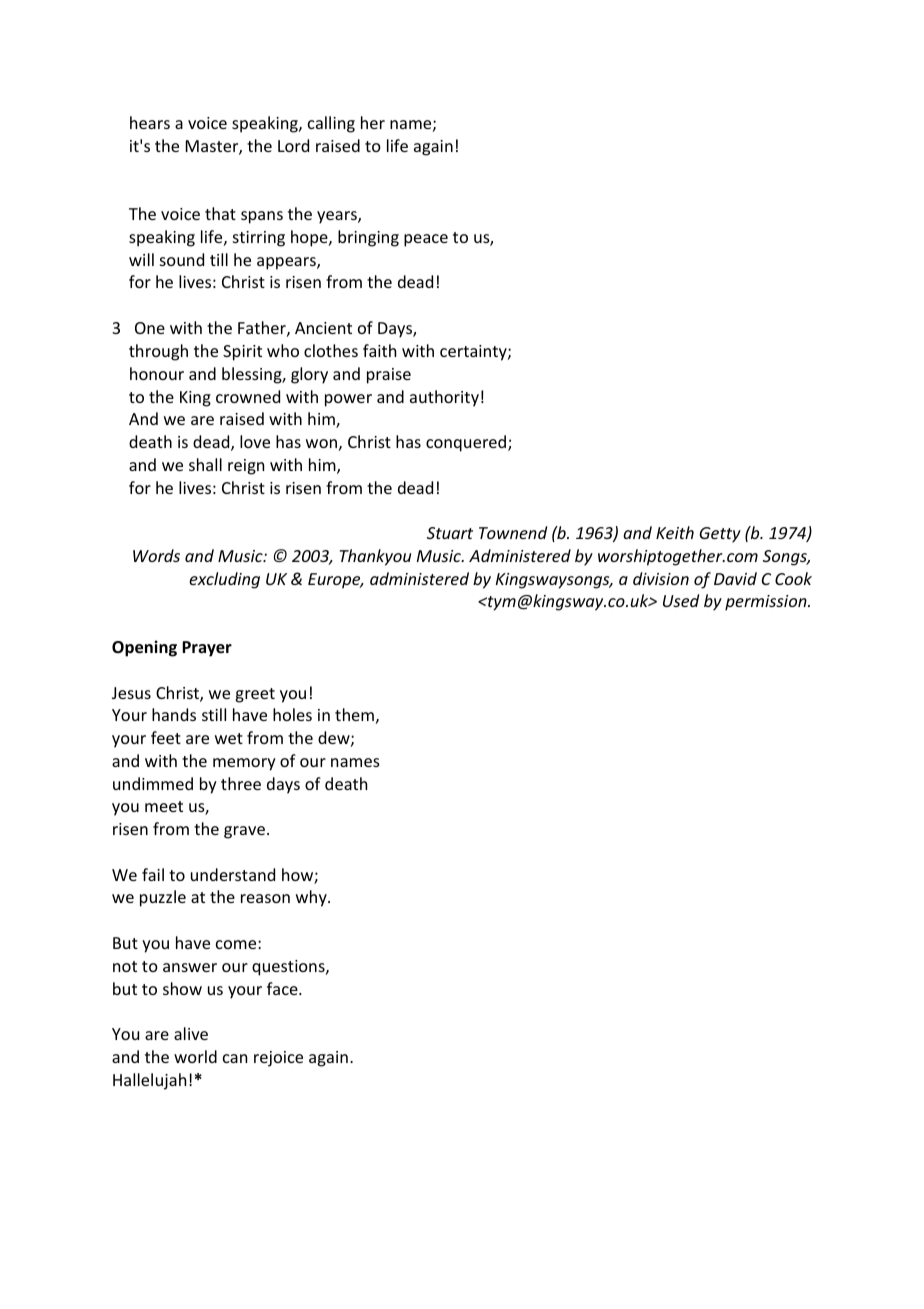 The width and height of the screenshot is (924, 1309). I want to click on conquered, so click(467, 443).
